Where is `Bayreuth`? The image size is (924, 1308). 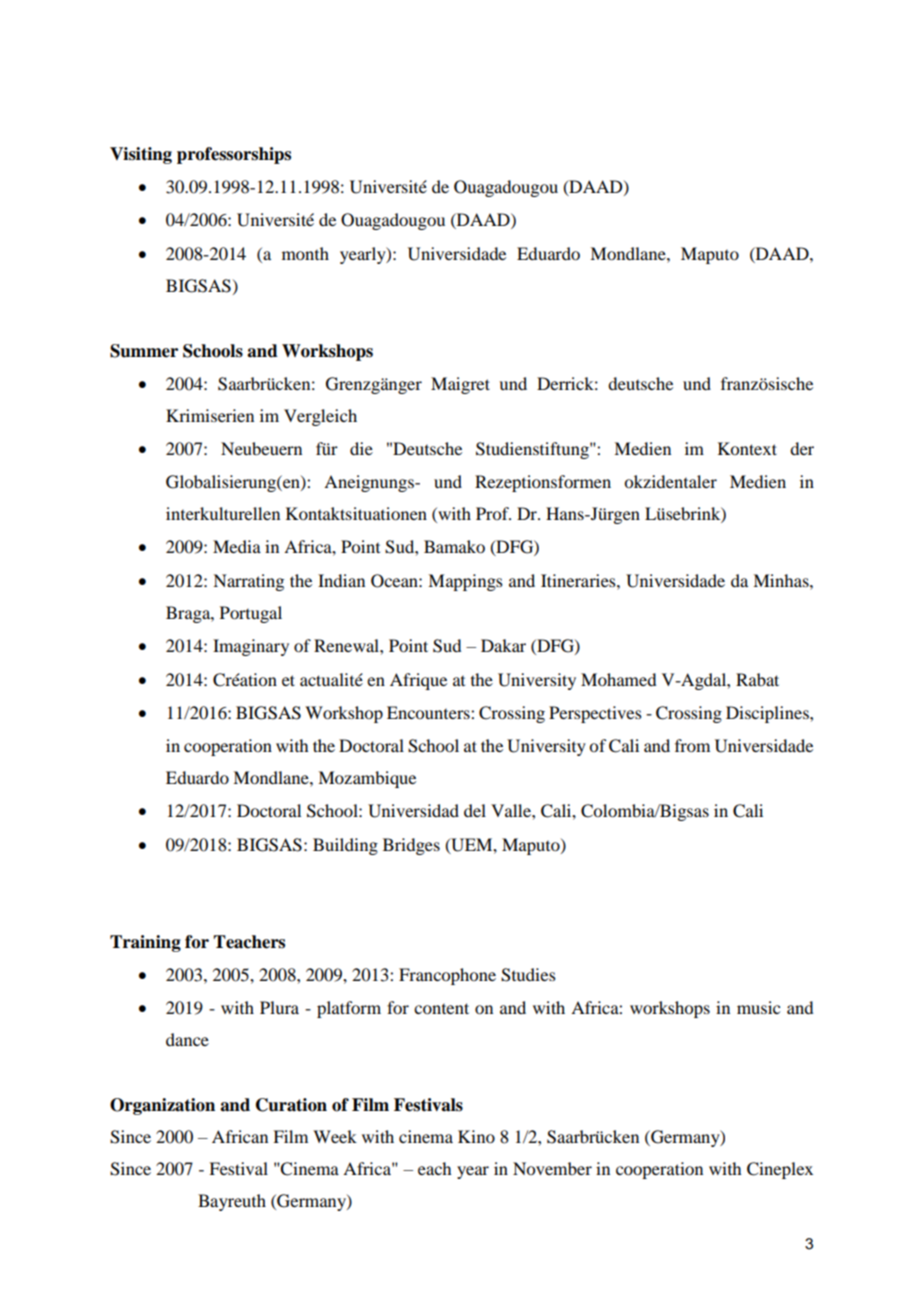 Bayreuth is located at coordinates (232, 1202).
